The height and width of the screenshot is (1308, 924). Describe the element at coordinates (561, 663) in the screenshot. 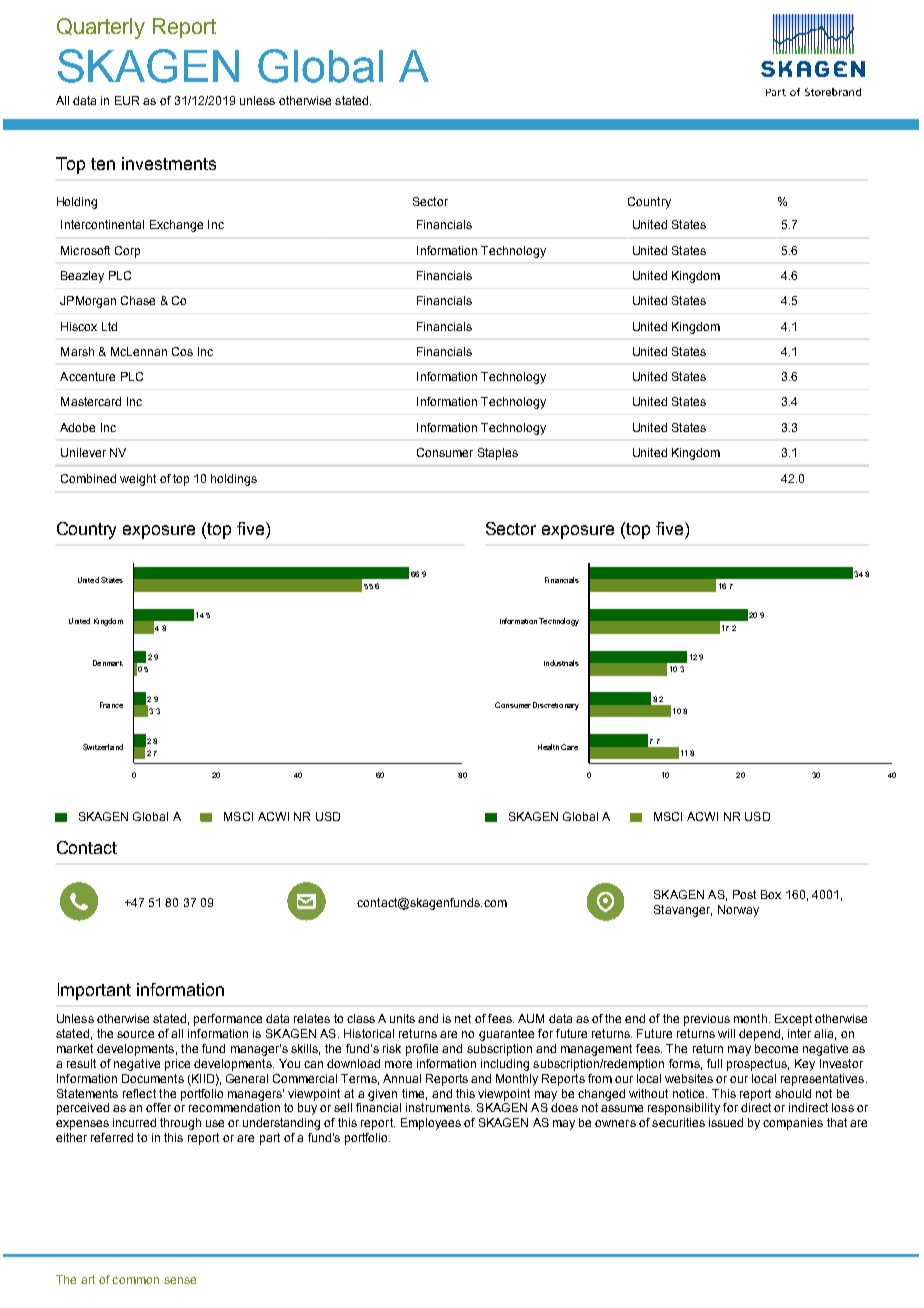

I see `Industrials` at that location.
